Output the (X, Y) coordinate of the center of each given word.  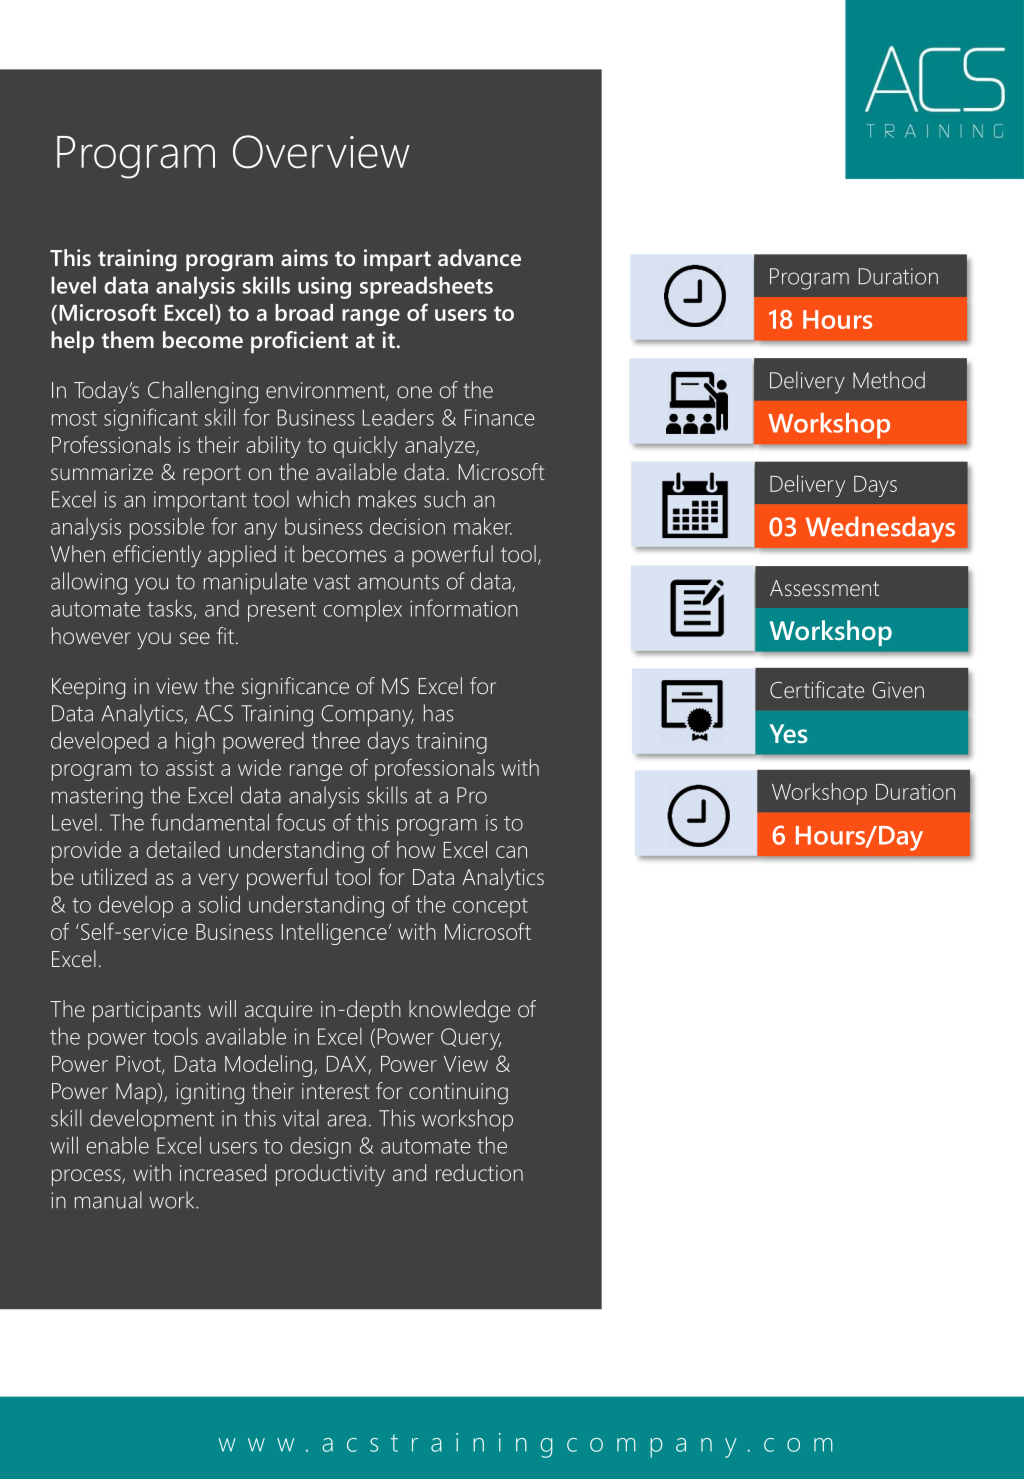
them (127, 339)
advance (479, 257)
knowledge (459, 1011)
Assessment (824, 588)
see (195, 638)
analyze (441, 447)
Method (889, 380)
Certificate (817, 690)
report (212, 475)
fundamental (210, 822)
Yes (788, 733)
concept (490, 908)
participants (147, 1011)
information (464, 608)
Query (471, 1039)
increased (223, 1173)
